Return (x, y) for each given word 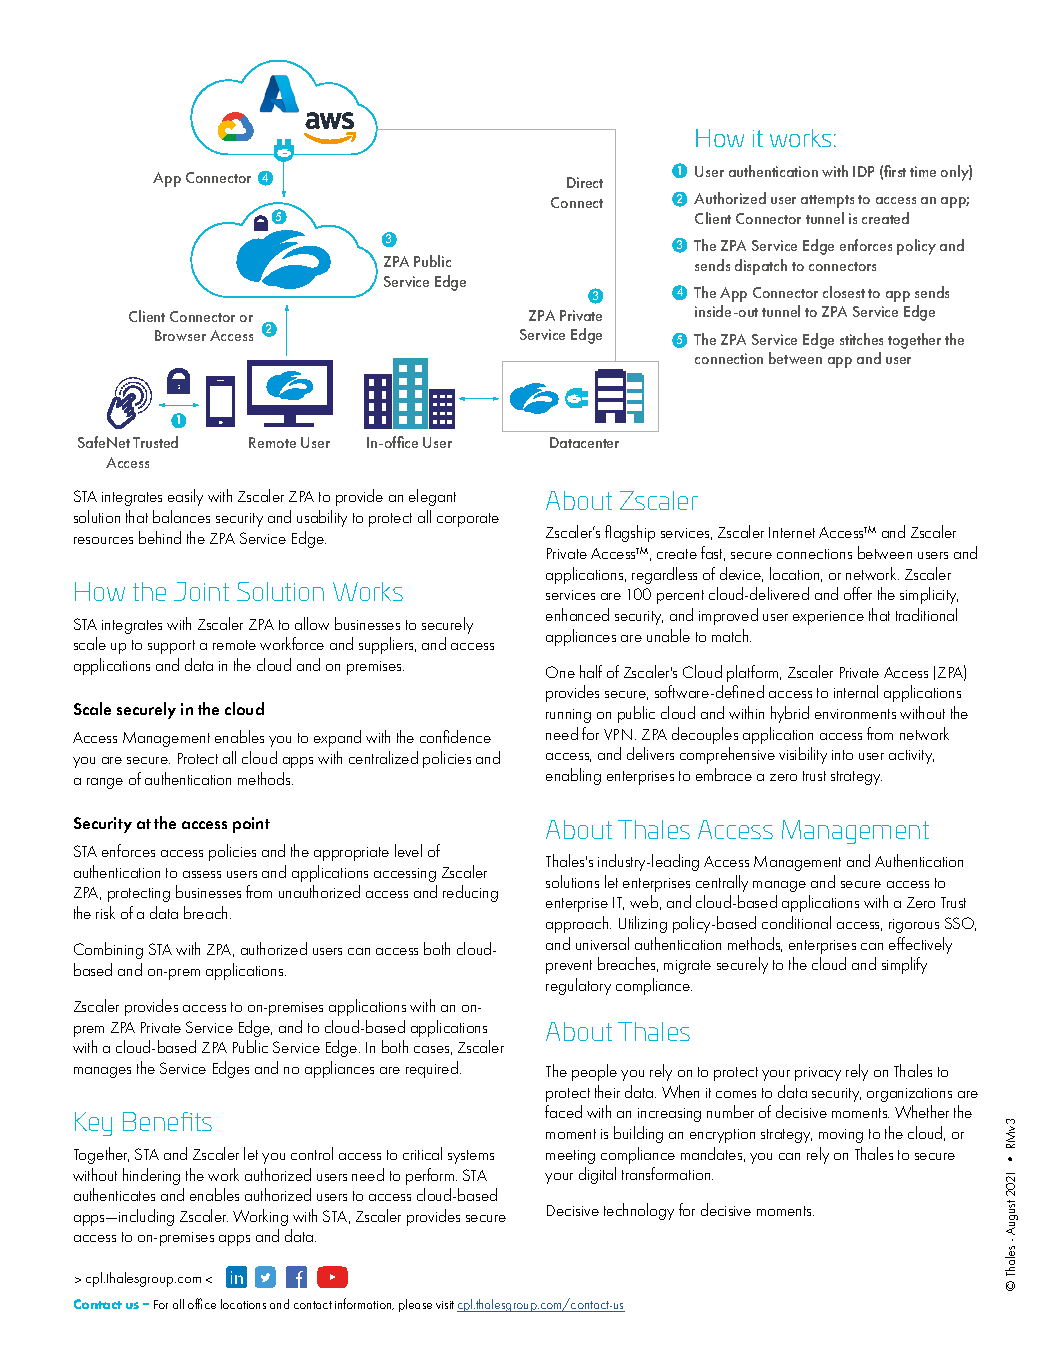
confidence (455, 736)
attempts (827, 201)
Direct (585, 182)
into (842, 755)
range (105, 783)
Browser (180, 335)
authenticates (114, 1194)
